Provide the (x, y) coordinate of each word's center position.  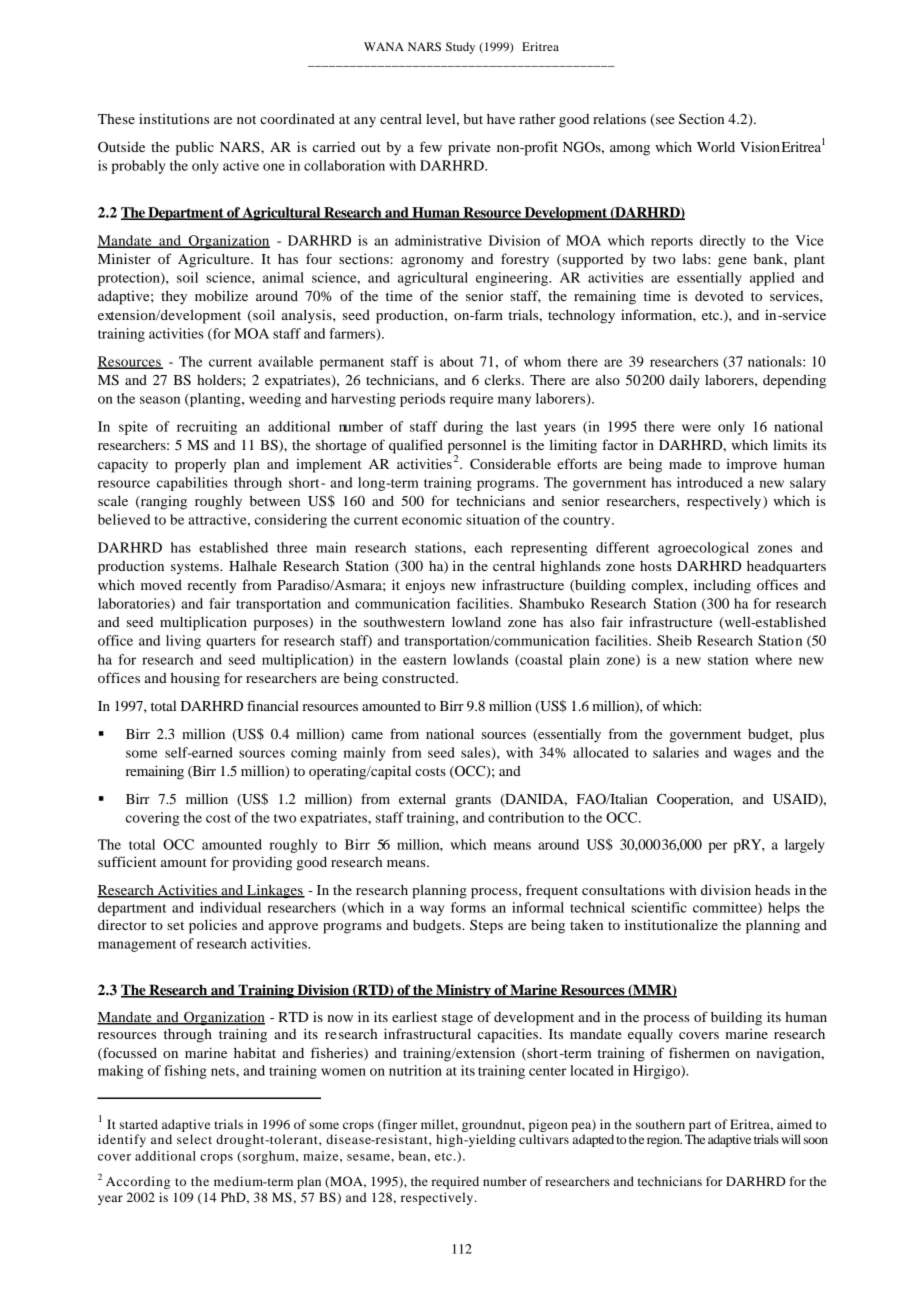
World (716, 147)
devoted (719, 296)
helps (784, 909)
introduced (710, 482)
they (174, 297)
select (194, 1139)
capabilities (192, 484)
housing (195, 679)
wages (752, 755)
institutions (174, 118)
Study (460, 48)
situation (493, 519)
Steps (486, 926)
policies (213, 926)
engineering (513, 279)
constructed (419, 677)
